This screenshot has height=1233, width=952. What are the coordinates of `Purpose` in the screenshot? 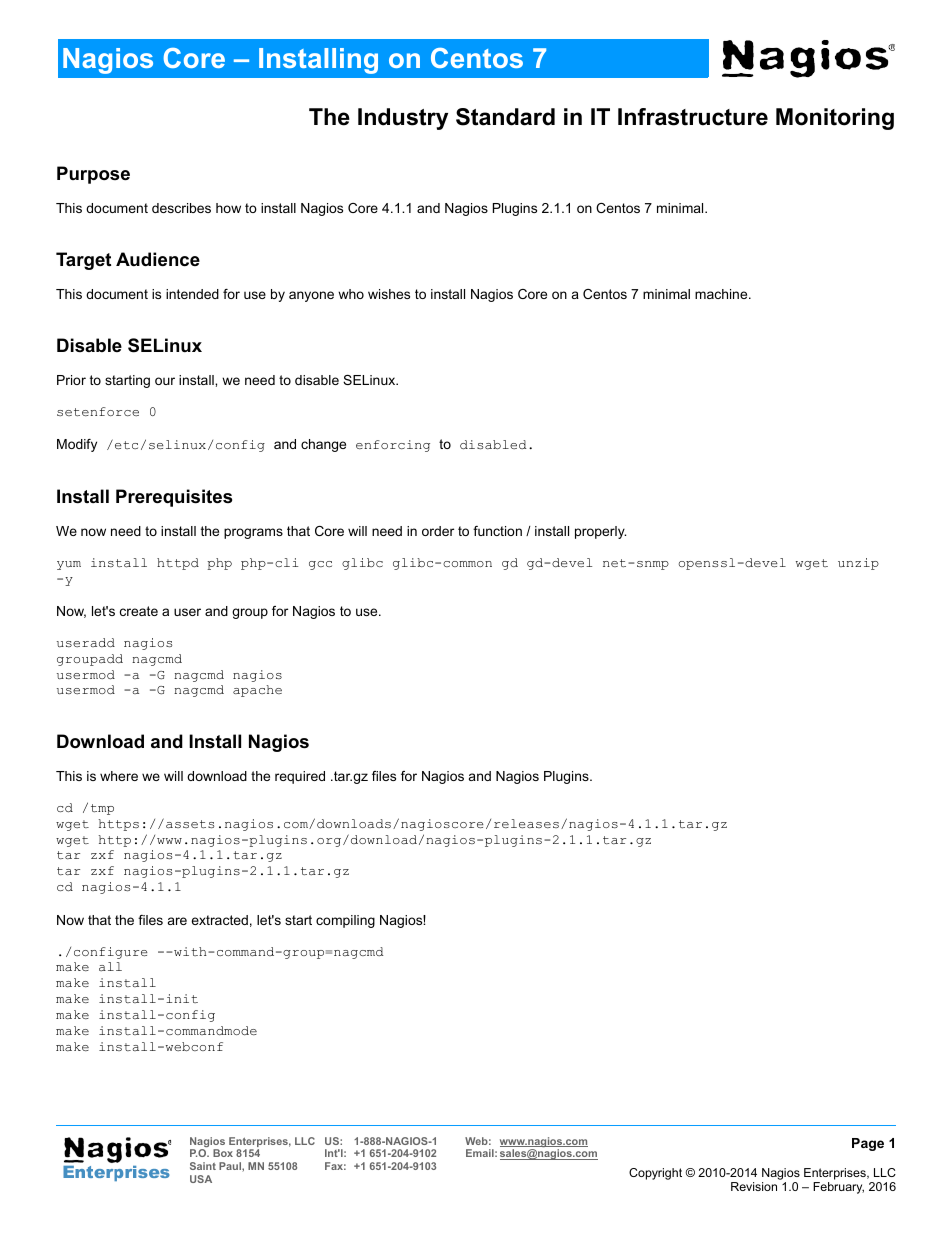 It's located at (93, 175).
